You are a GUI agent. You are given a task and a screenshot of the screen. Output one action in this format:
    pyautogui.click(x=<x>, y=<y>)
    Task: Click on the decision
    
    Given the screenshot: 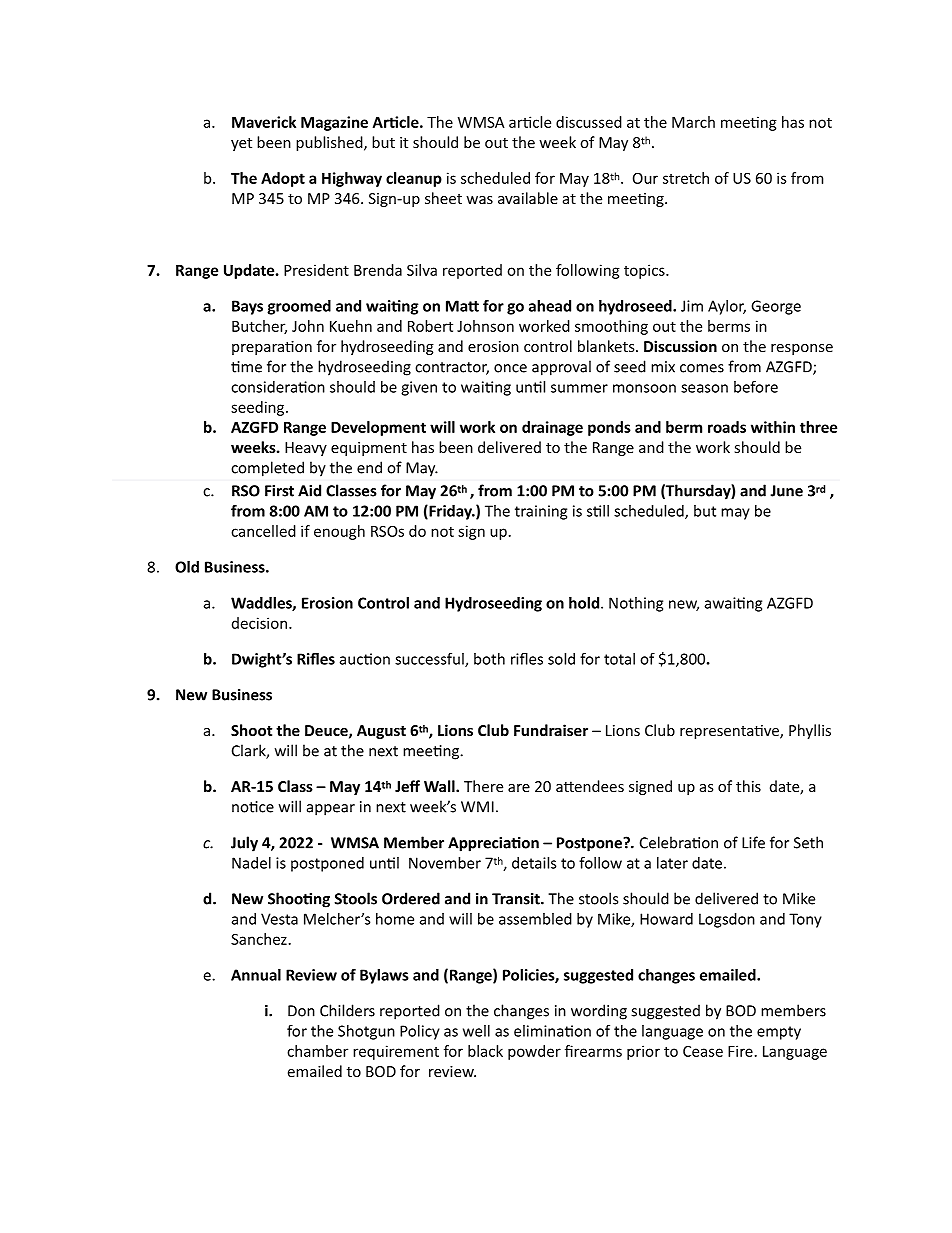 What is the action you would take?
    pyautogui.click(x=261, y=623)
